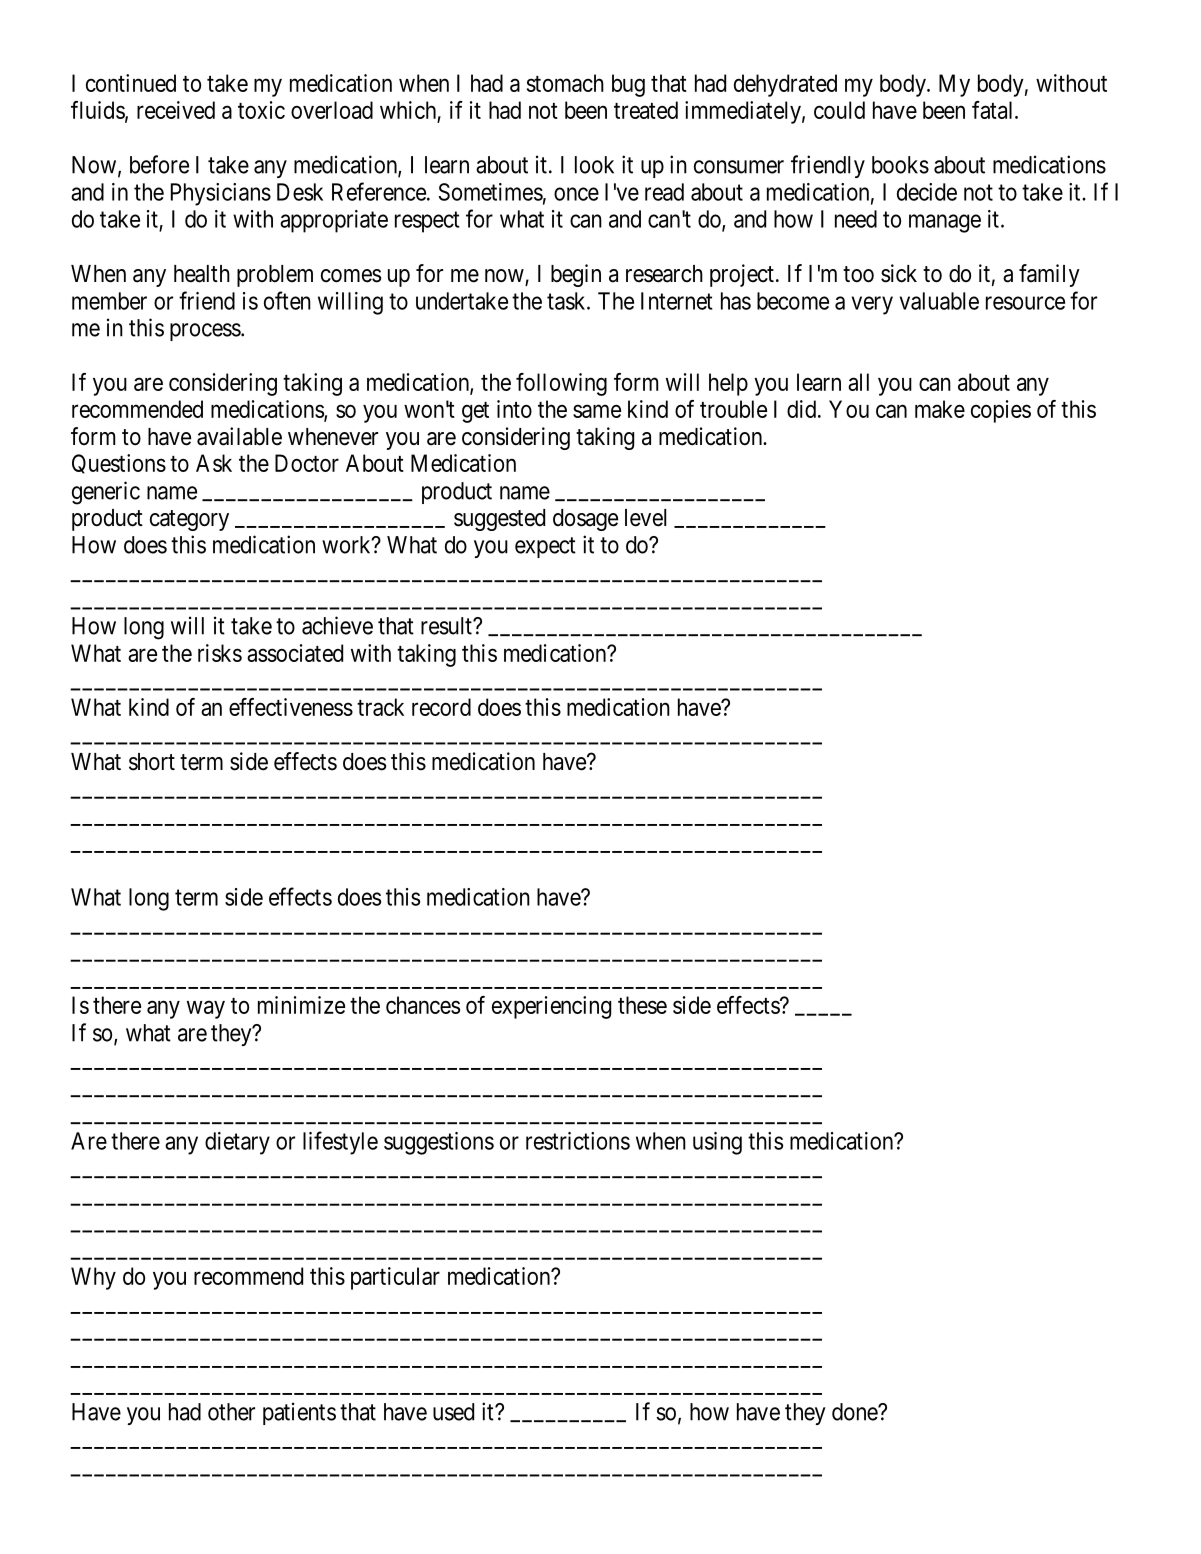  What do you see at coordinates (717, 1143) in the page?
I see `using` at bounding box center [717, 1143].
